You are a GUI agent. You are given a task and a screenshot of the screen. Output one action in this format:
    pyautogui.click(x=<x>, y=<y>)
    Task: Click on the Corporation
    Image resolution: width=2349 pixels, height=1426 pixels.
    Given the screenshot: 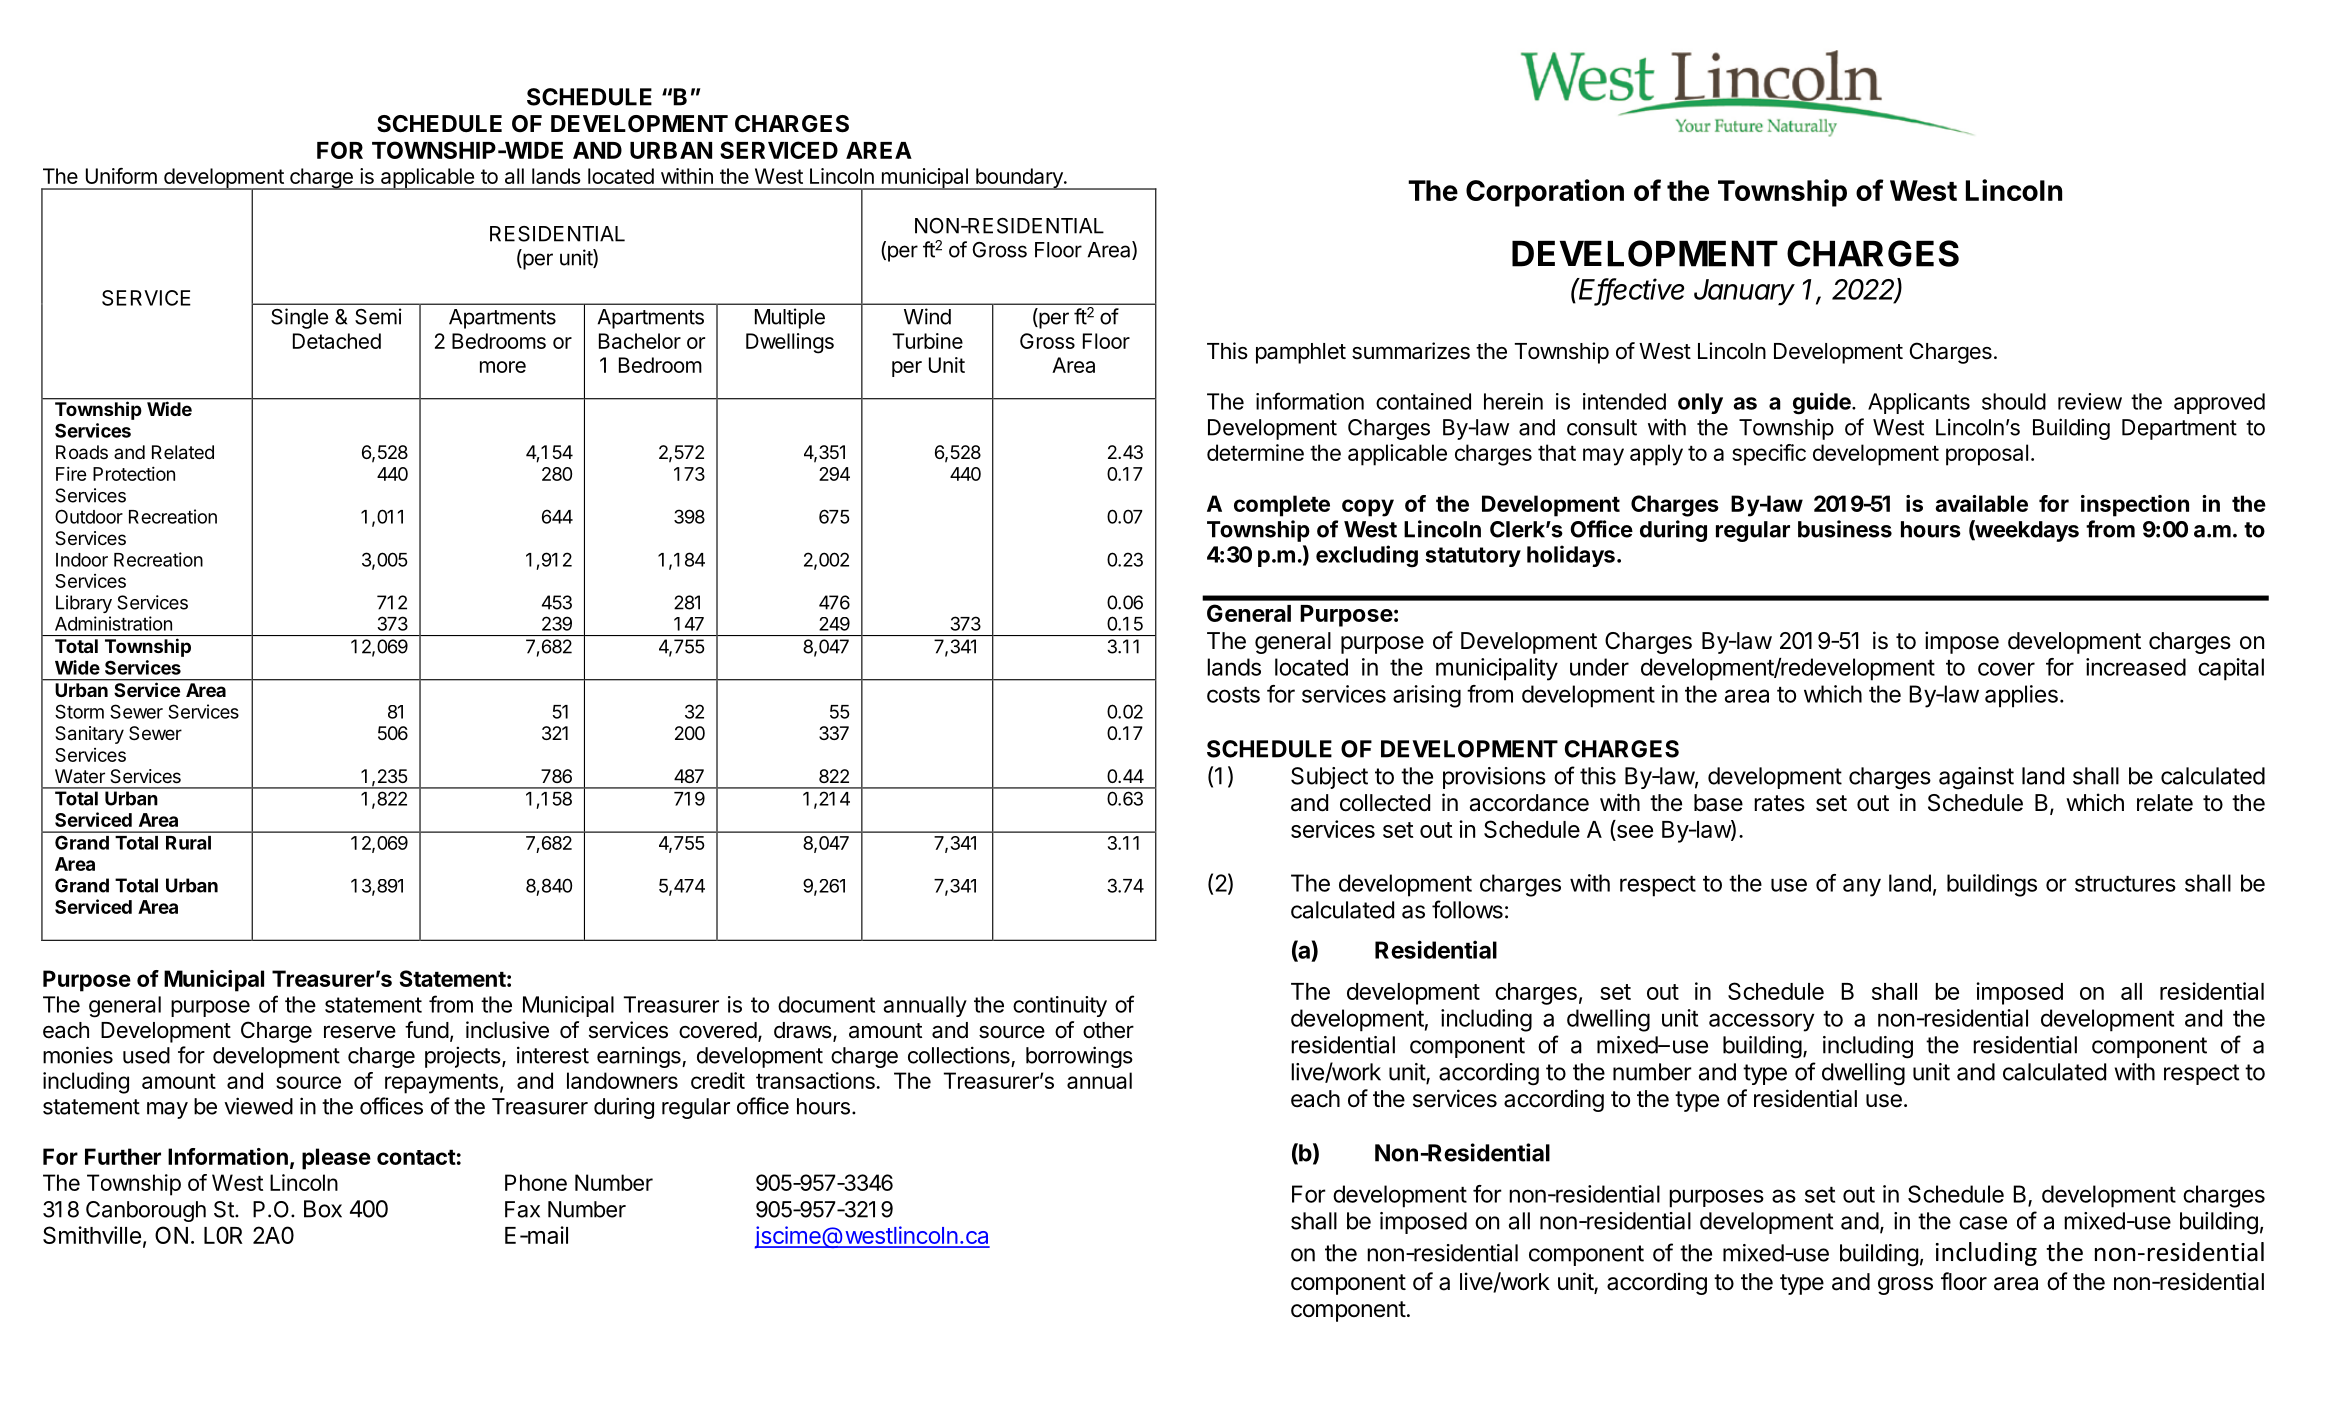 What is the action you would take?
    pyautogui.click(x=1545, y=193)
